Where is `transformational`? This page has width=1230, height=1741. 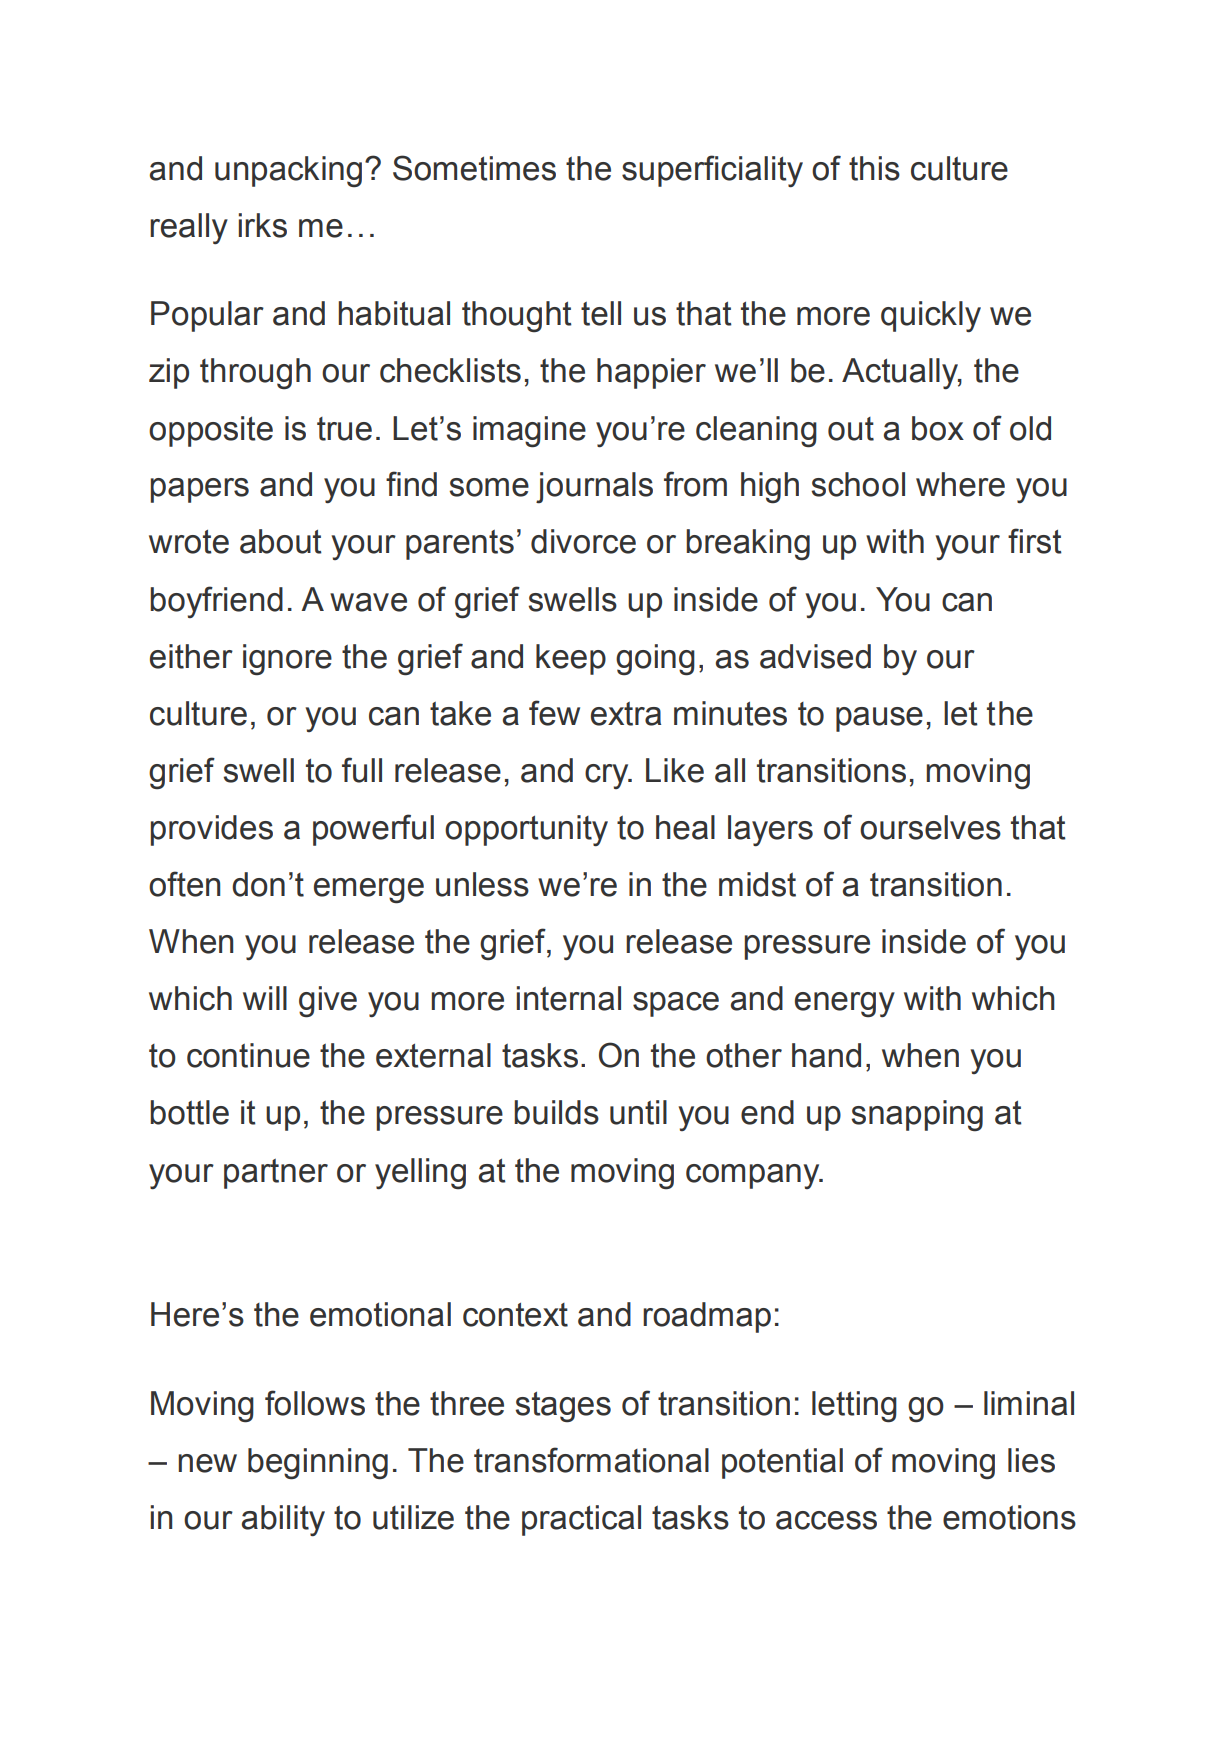 transformational is located at coordinates (591, 1460).
